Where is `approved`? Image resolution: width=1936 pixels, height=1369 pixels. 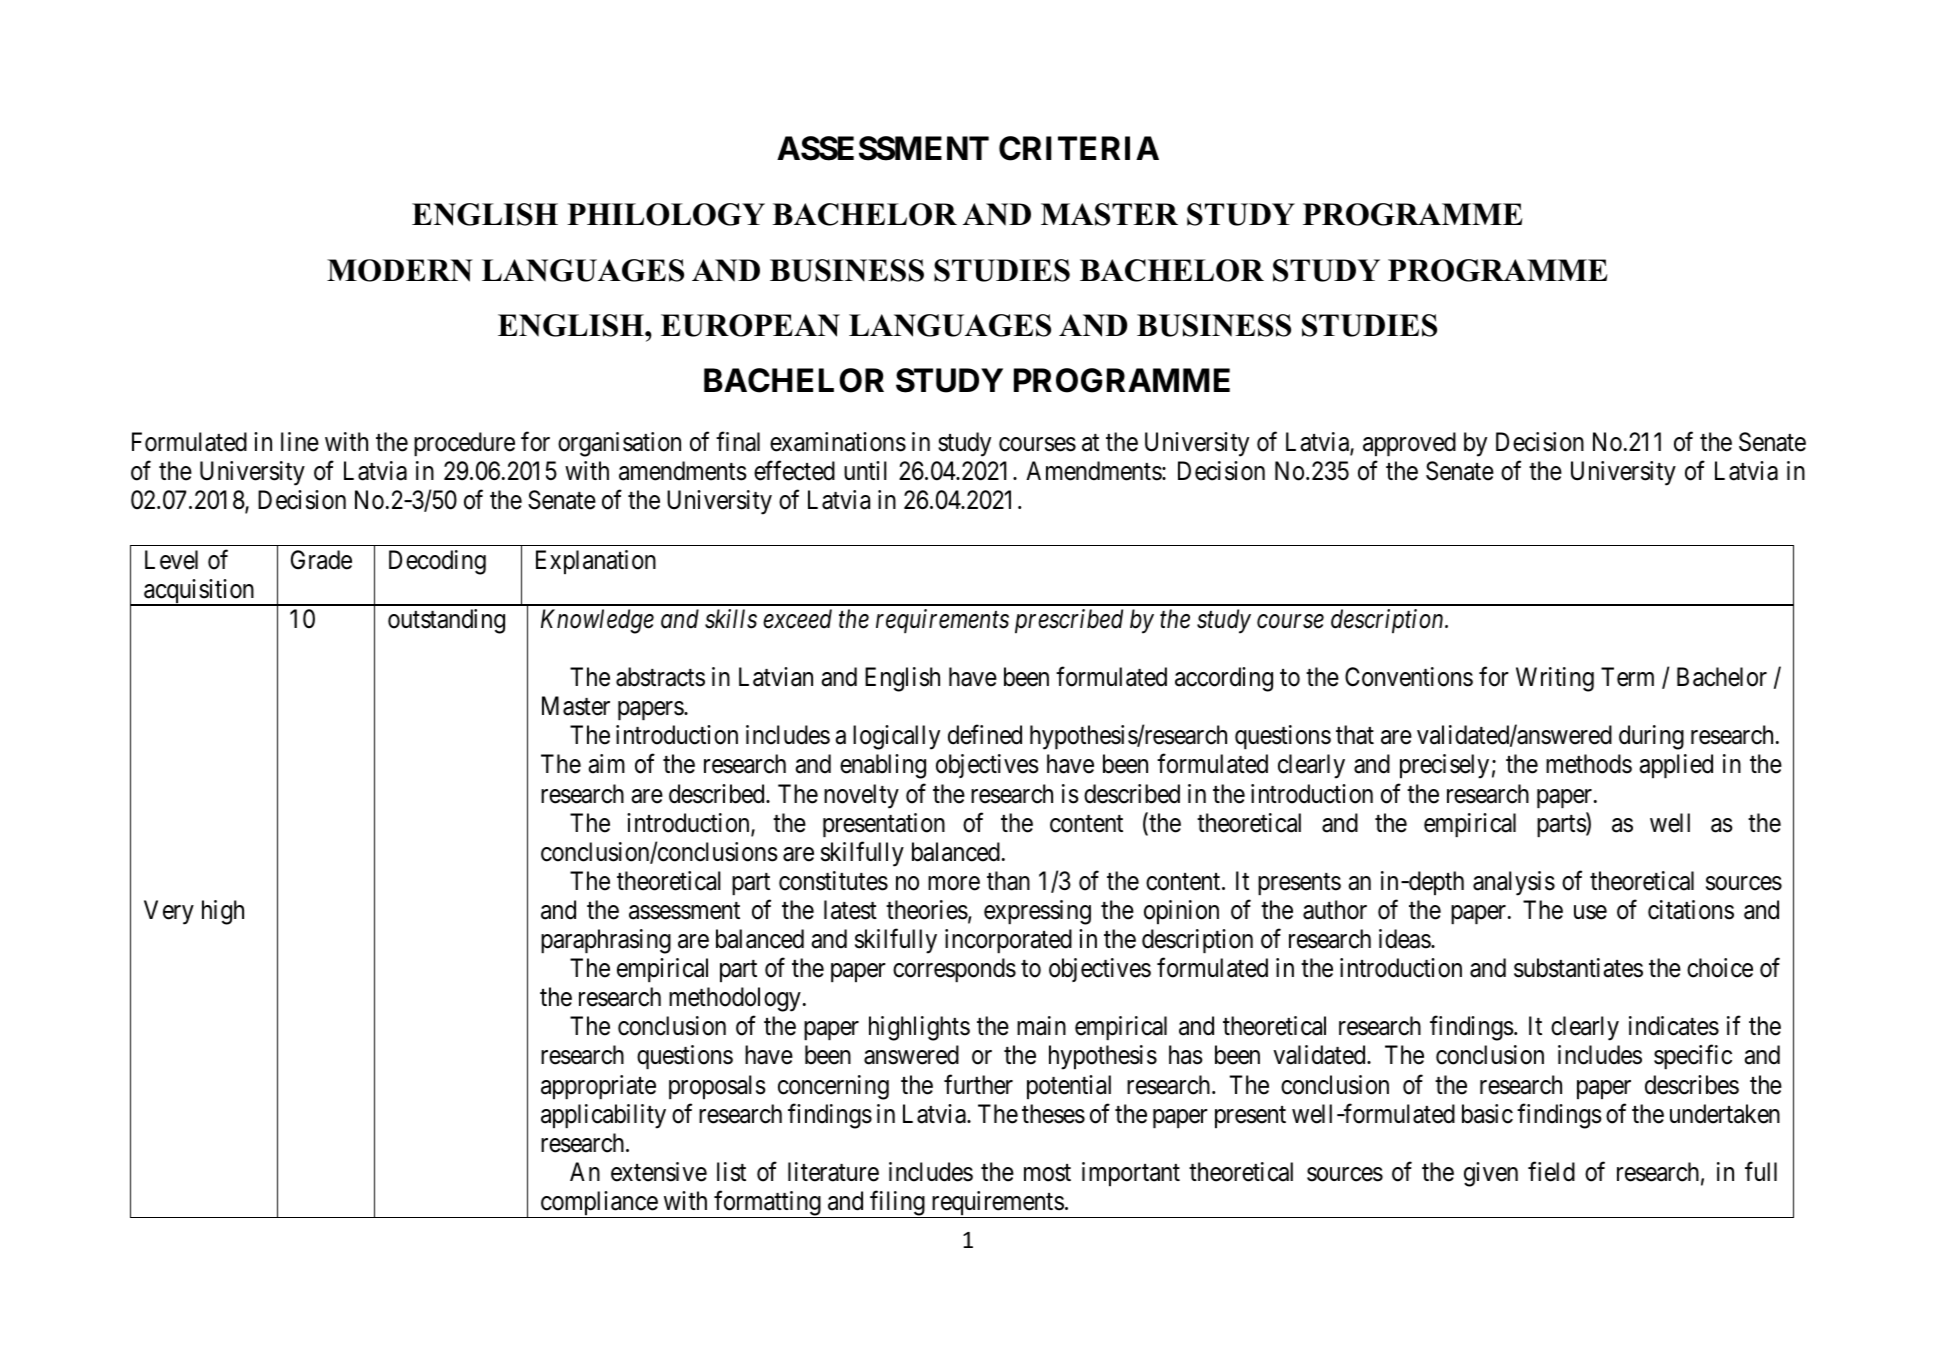 approved is located at coordinates (1409, 444).
